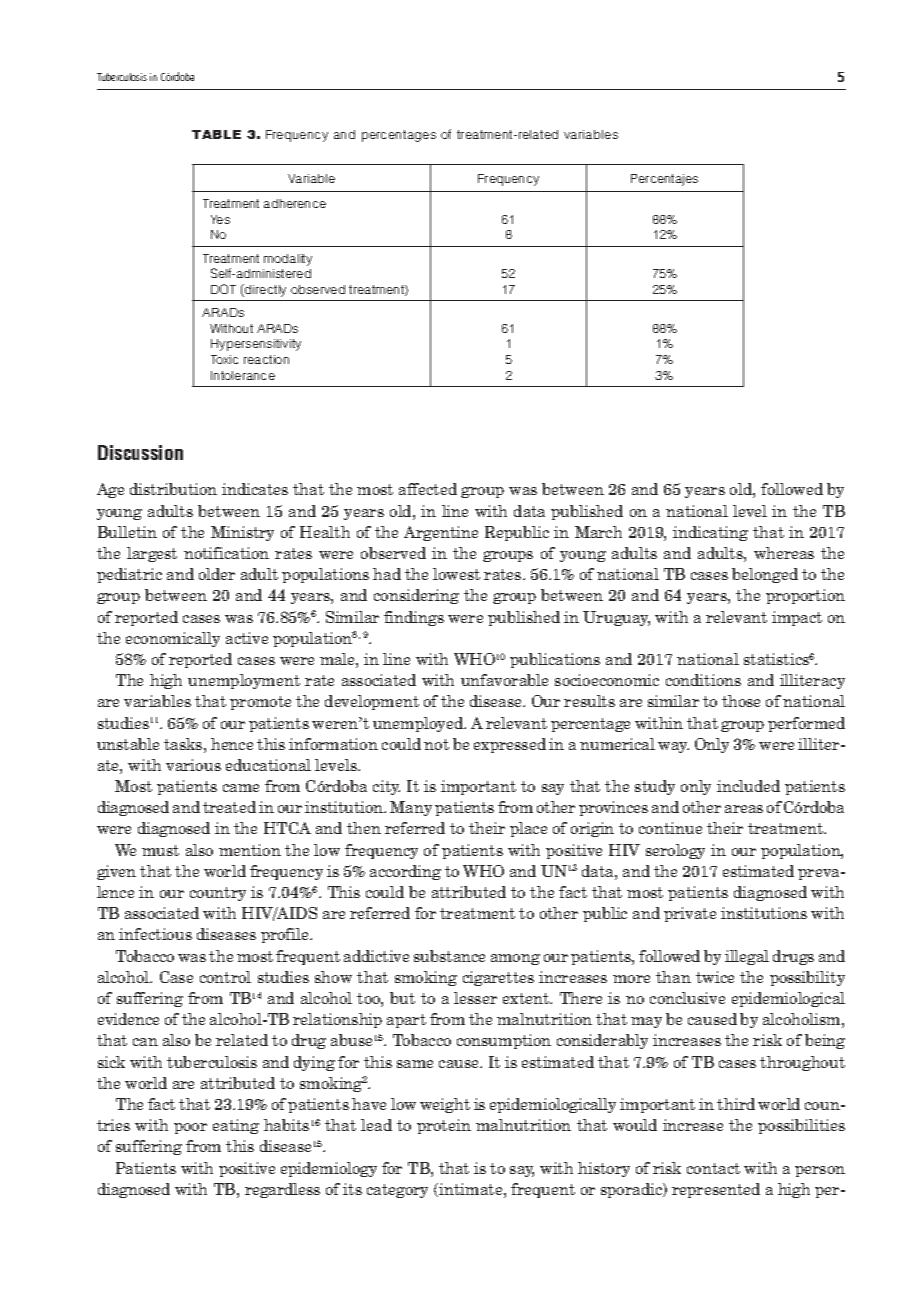 The width and height of the screenshot is (924, 1294). What do you see at coordinates (784, 553) in the screenshot?
I see `whereas` at bounding box center [784, 553].
